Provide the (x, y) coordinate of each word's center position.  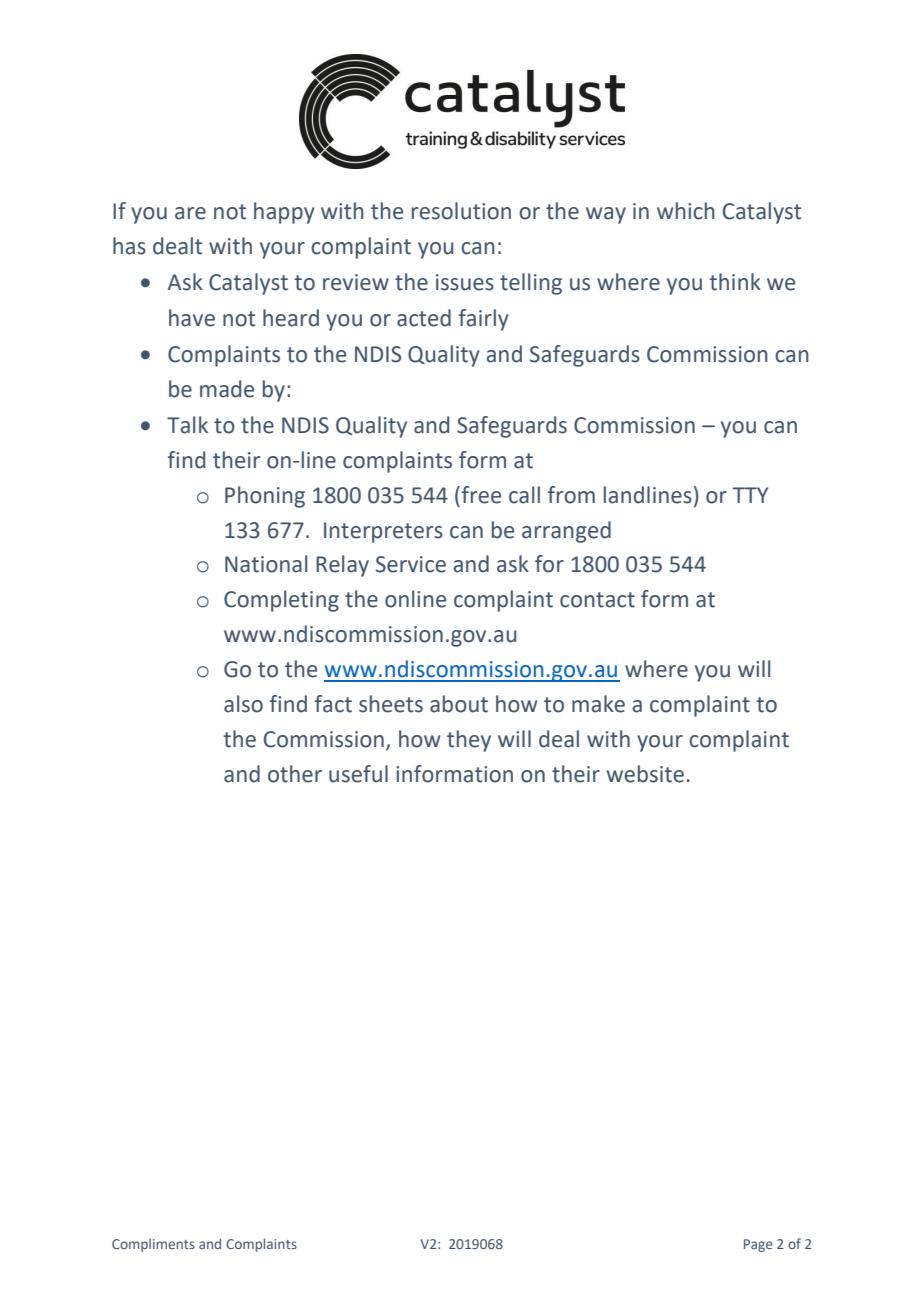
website (645, 774)
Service (411, 564)
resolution (461, 211)
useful (358, 774)
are (190, 213)
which (686, 211)
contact (597, 600)
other (295, 774)
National (266, 564)
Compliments (153, 1245)
